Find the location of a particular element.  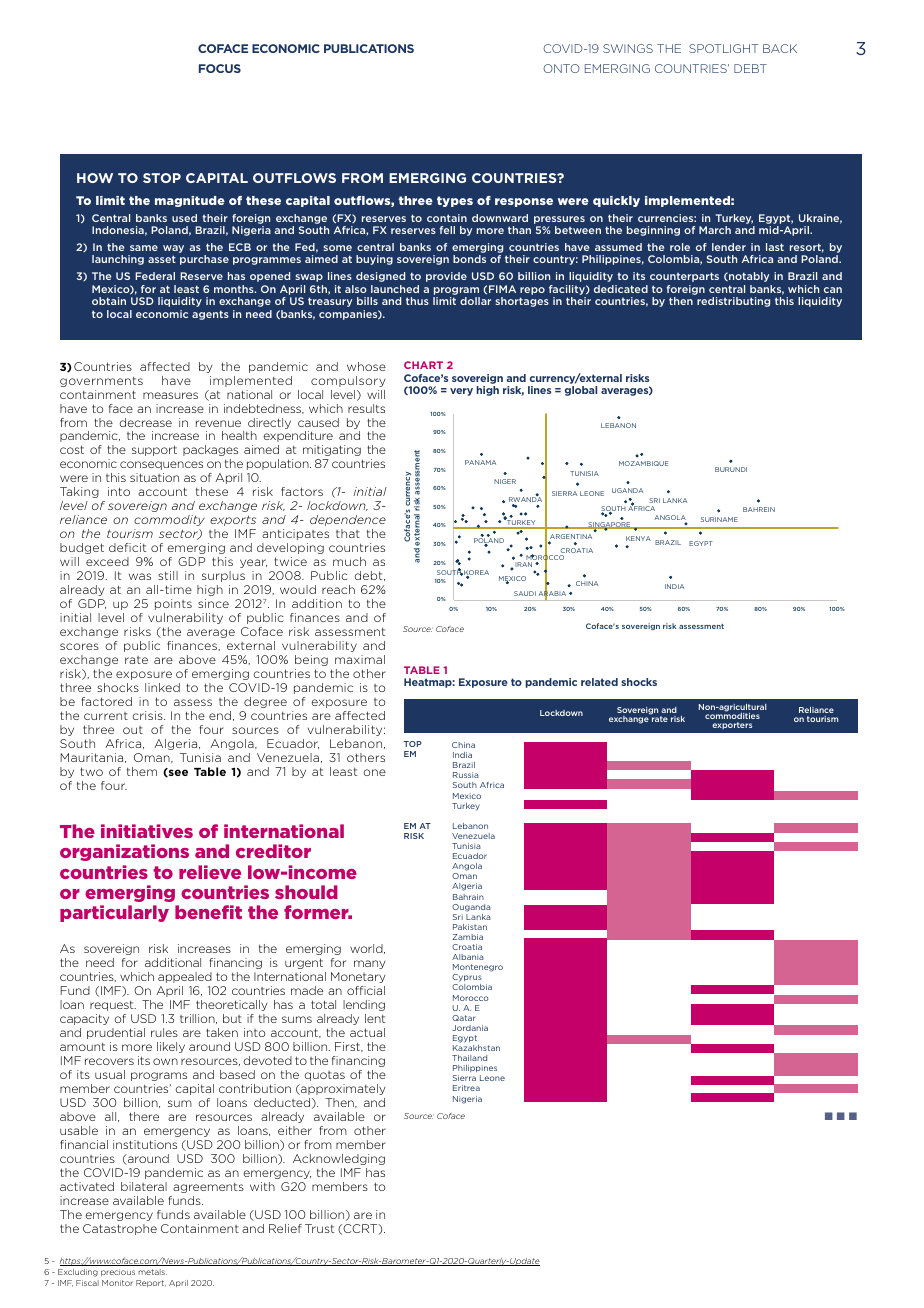

related is located at coordinates (599, 682).
